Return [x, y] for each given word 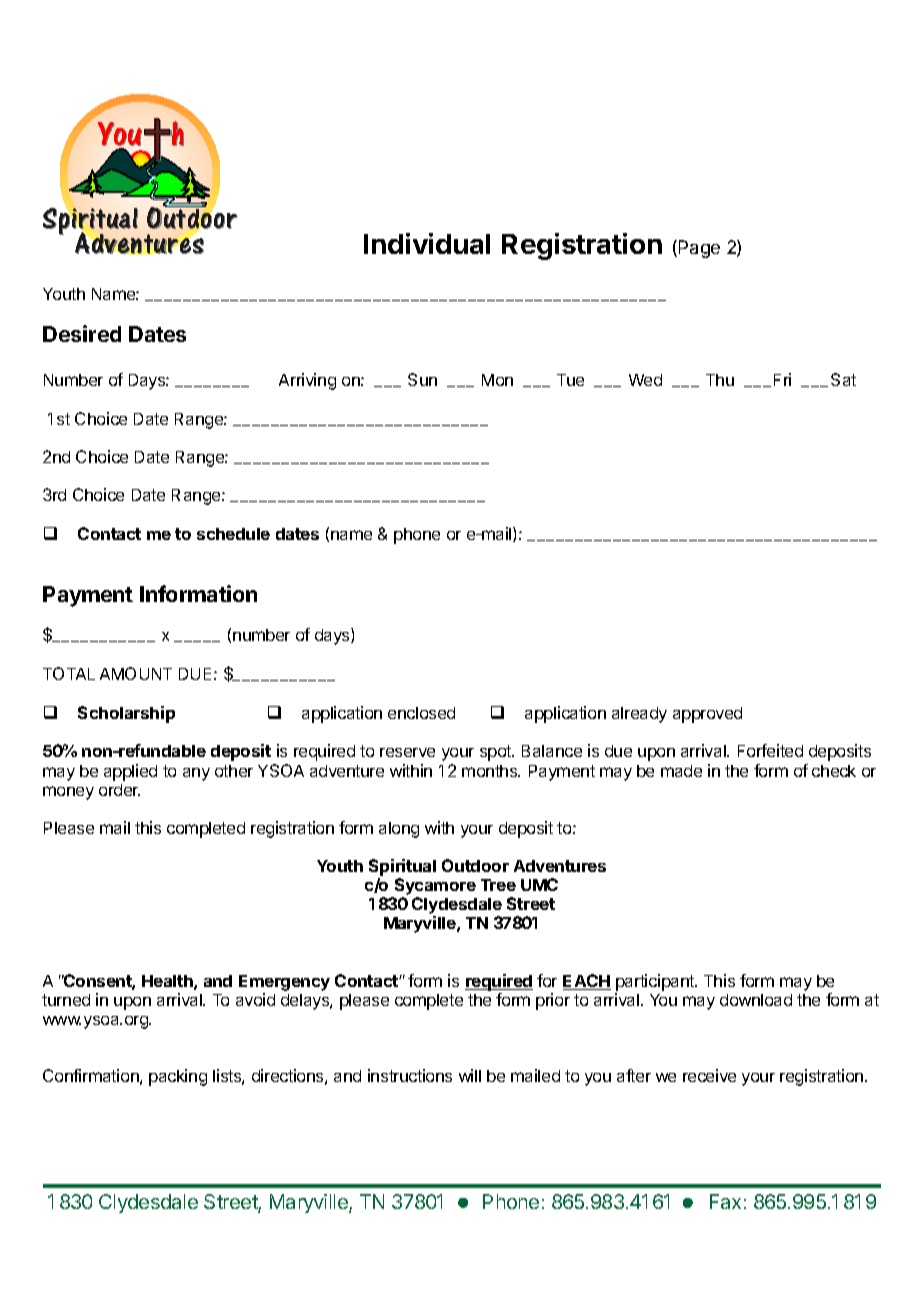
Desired [82, 333]
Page [699, 249]
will [470, 1075]
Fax [725, 1201]
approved [707, 715]
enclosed [421, 713]
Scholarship [126, 714]
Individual [427, 243]
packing [178, 1077]
